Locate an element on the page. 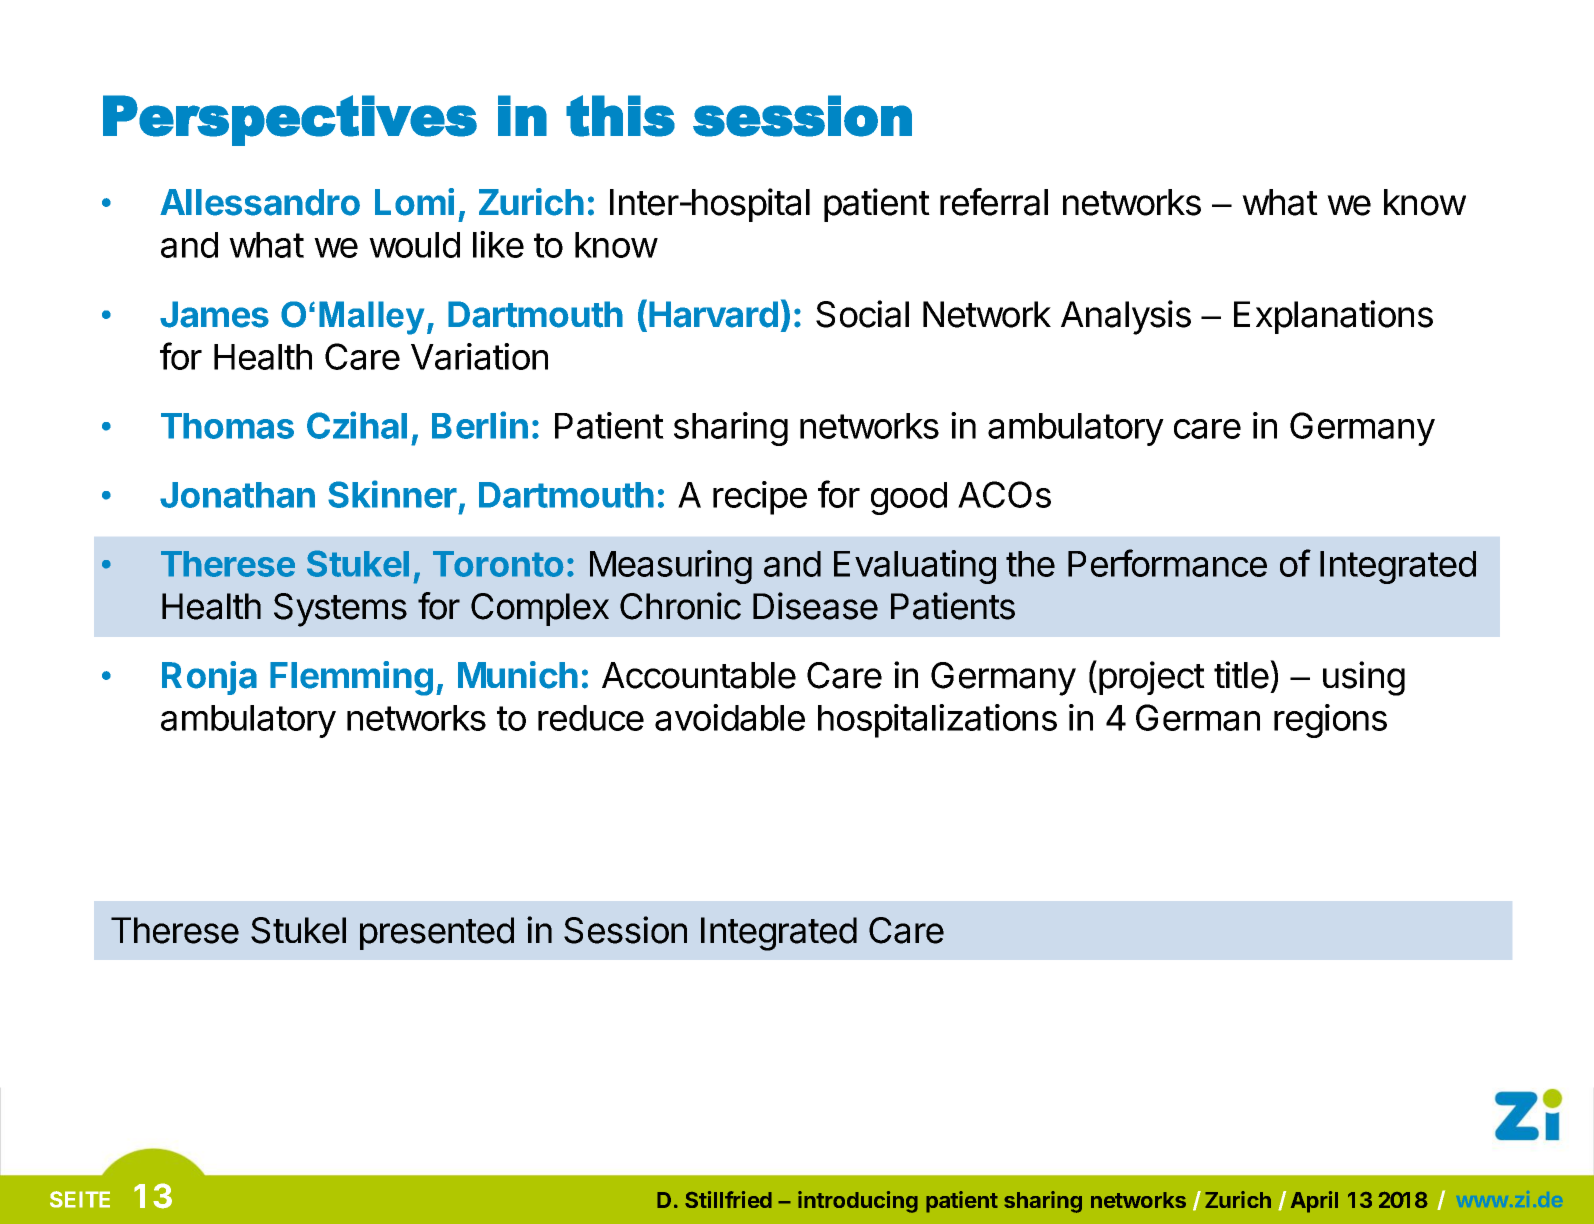  title is located at coordinates (1241, 675).
